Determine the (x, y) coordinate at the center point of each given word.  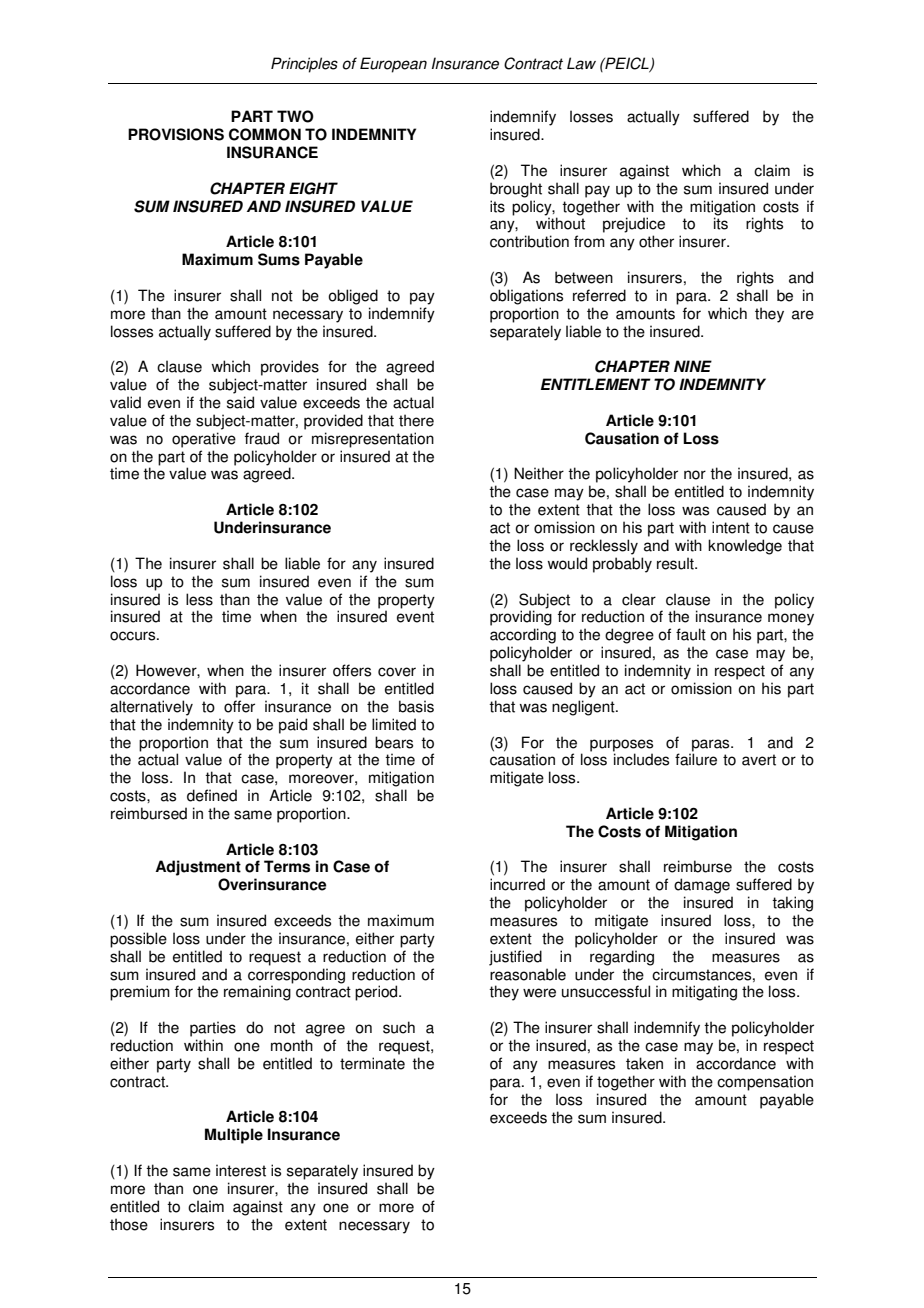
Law (581, 63)
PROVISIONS (176, 134)
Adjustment (198, 868)
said (240, 402)
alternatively (151, 708)
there (416, 420)
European (393, 65)
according (523, 636)
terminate (372, 1063)
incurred (517, 884)
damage (702, 886)
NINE (693, 366)
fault (691, 634)
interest (241, 1170)
